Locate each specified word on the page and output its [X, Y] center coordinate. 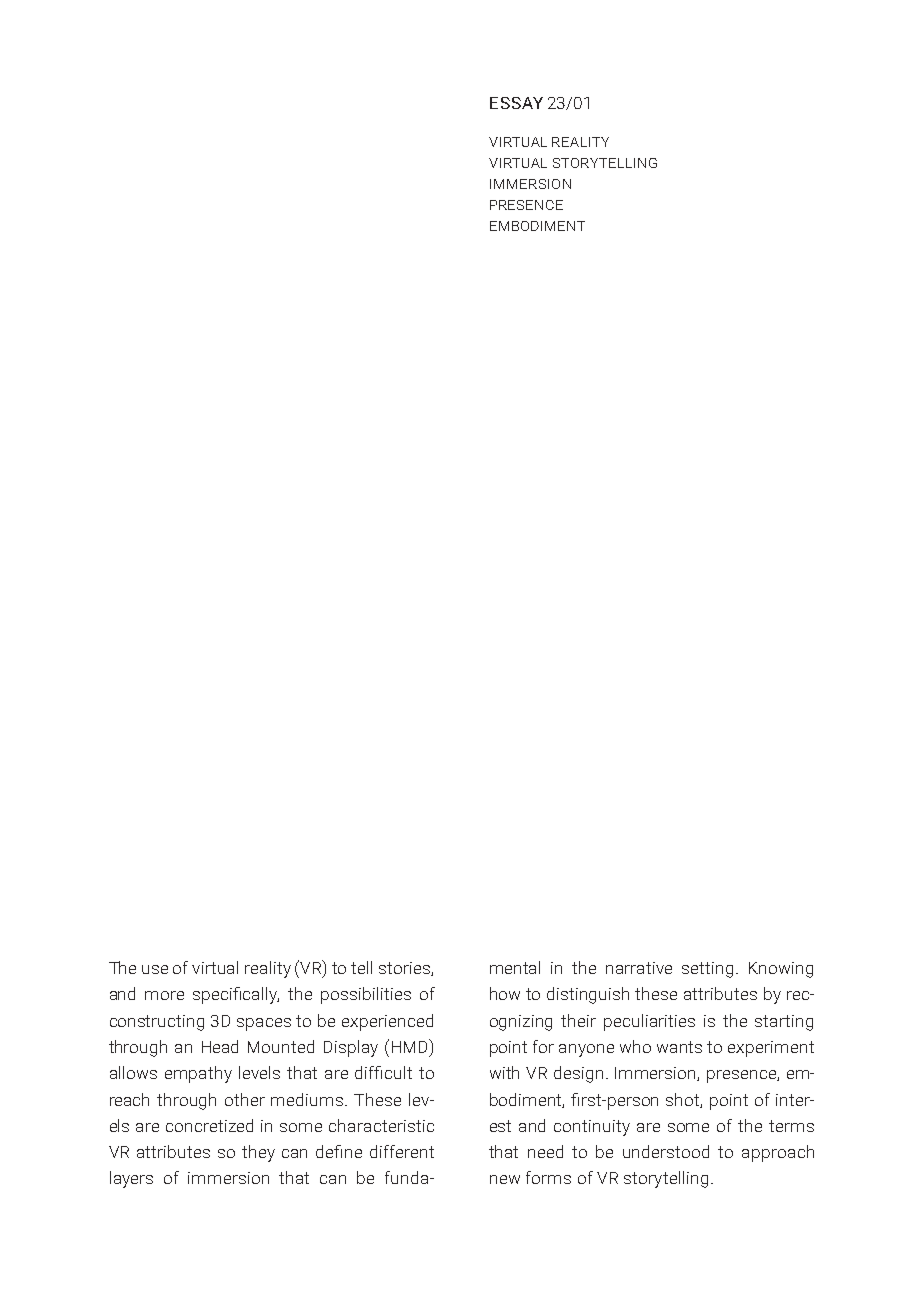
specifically [236, 995]
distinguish [588, 995]
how [505, 993]
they [258, 1153]
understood [666, 1151]
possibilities [366, 995]
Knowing [781, 970]
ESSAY [516, 103]
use [155, 969]
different [402, 1151]
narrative [639, 968]
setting [707, 970]
